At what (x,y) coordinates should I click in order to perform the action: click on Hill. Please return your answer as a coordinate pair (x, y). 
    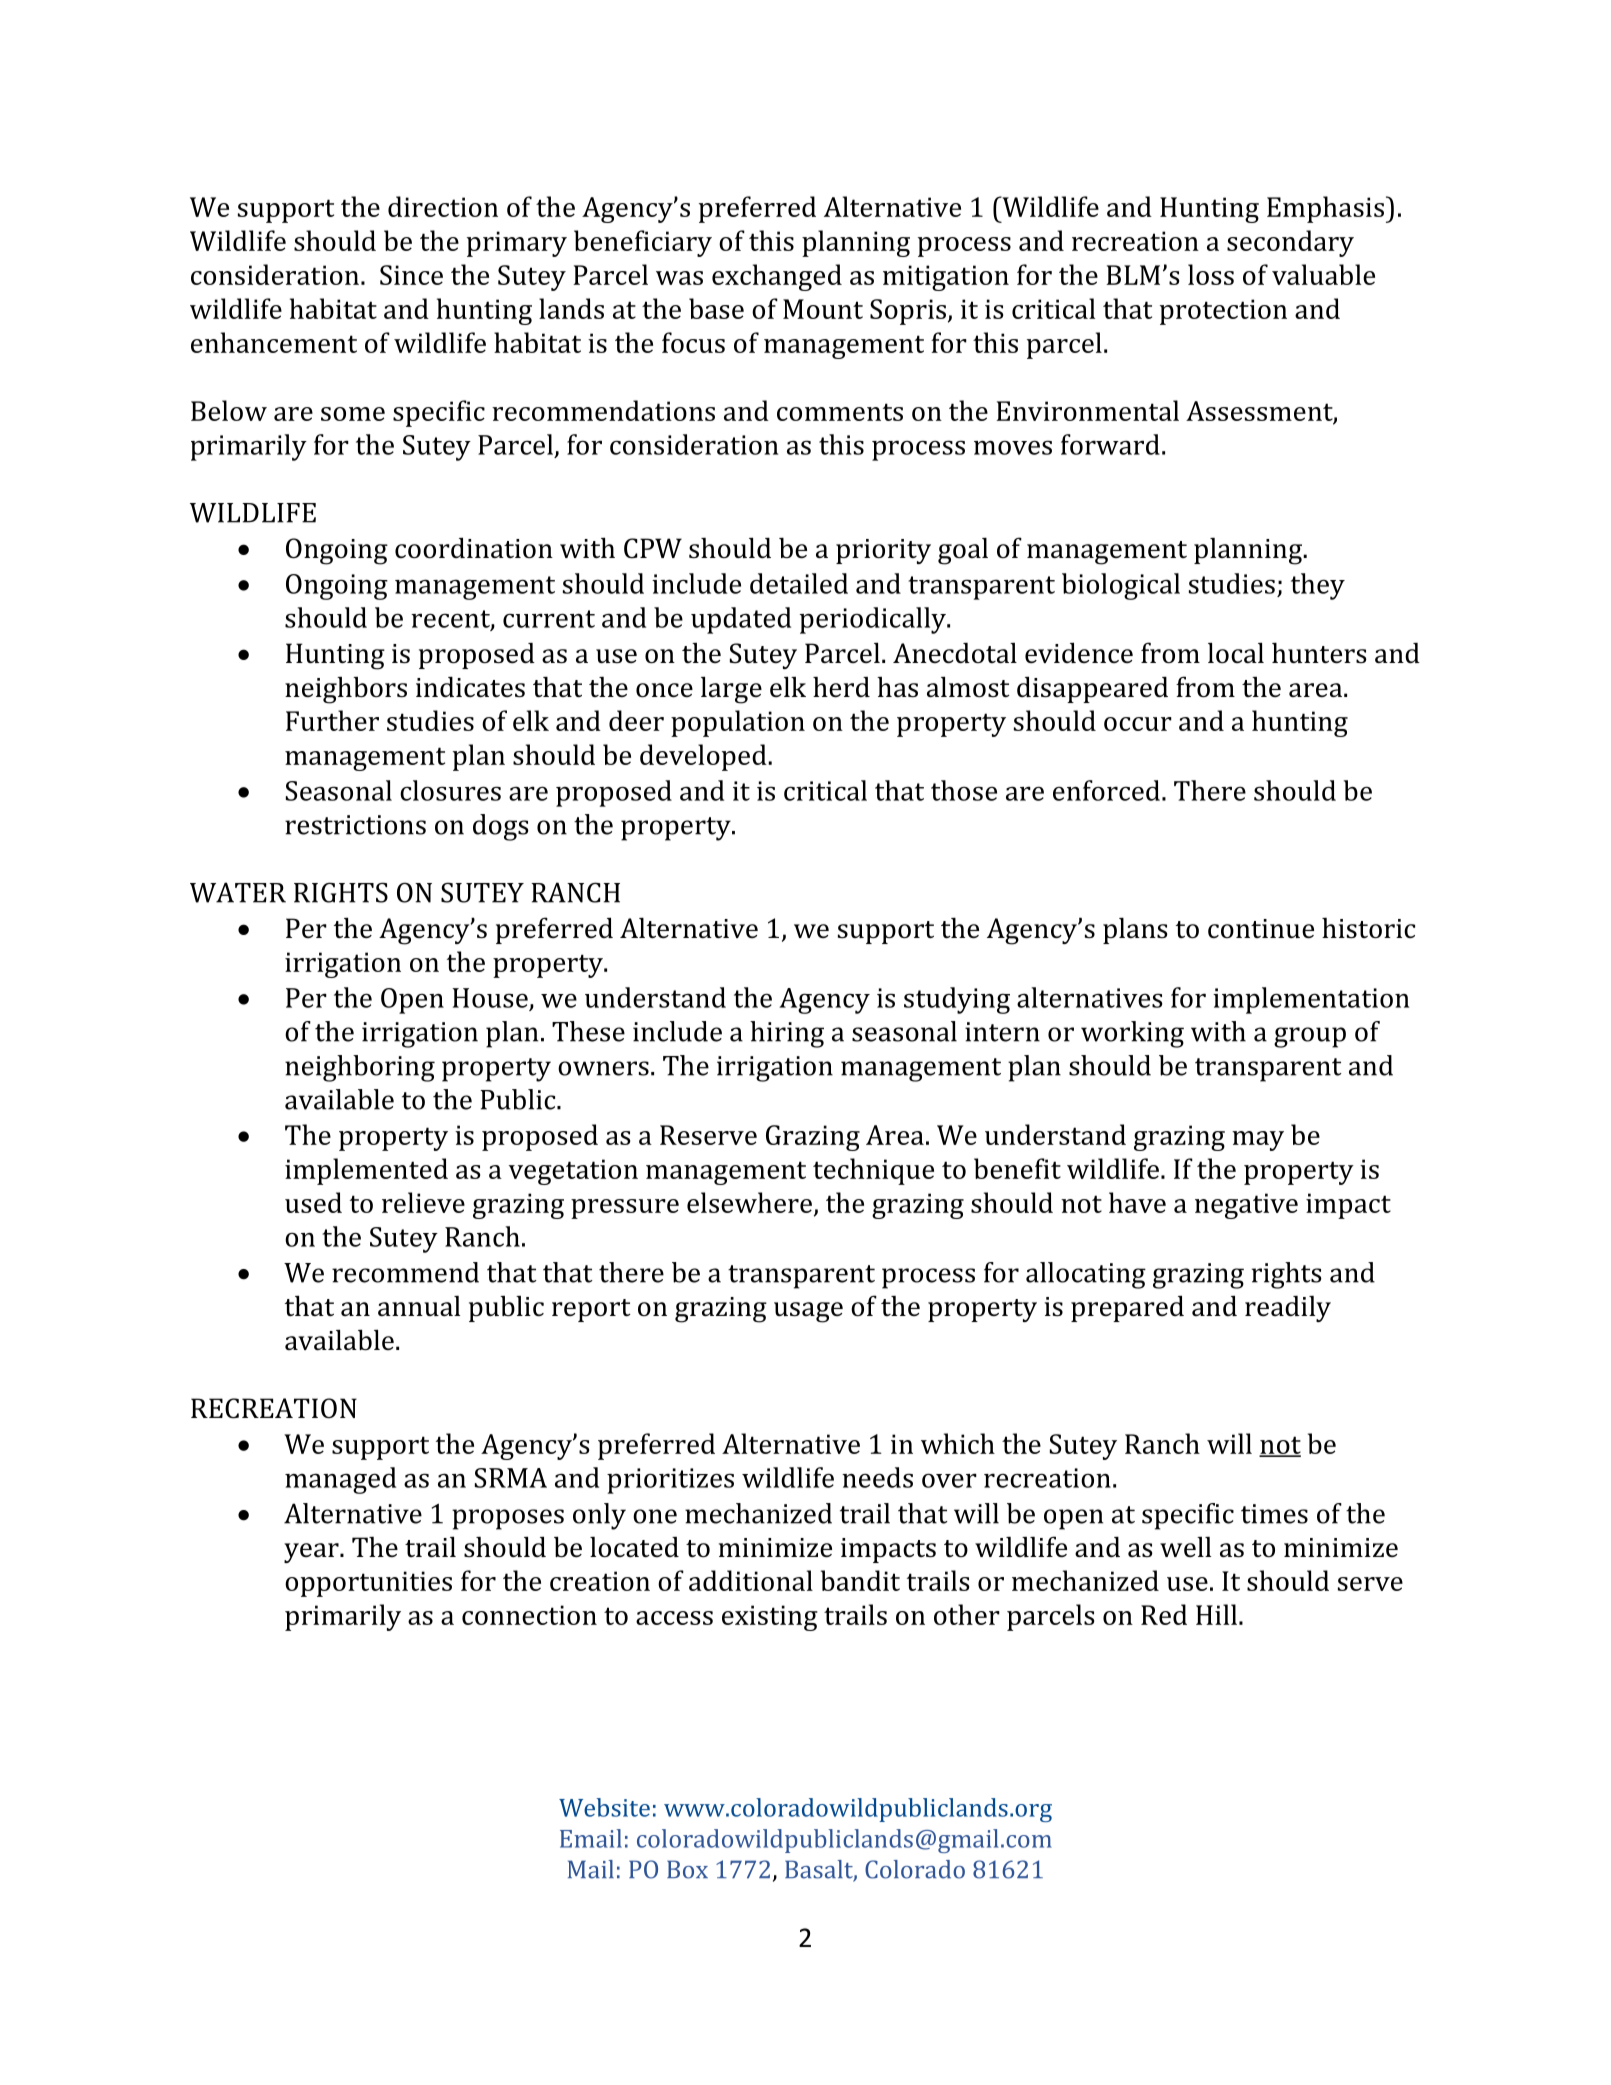
    Looking at the image, I should click on (1216, 1614).
